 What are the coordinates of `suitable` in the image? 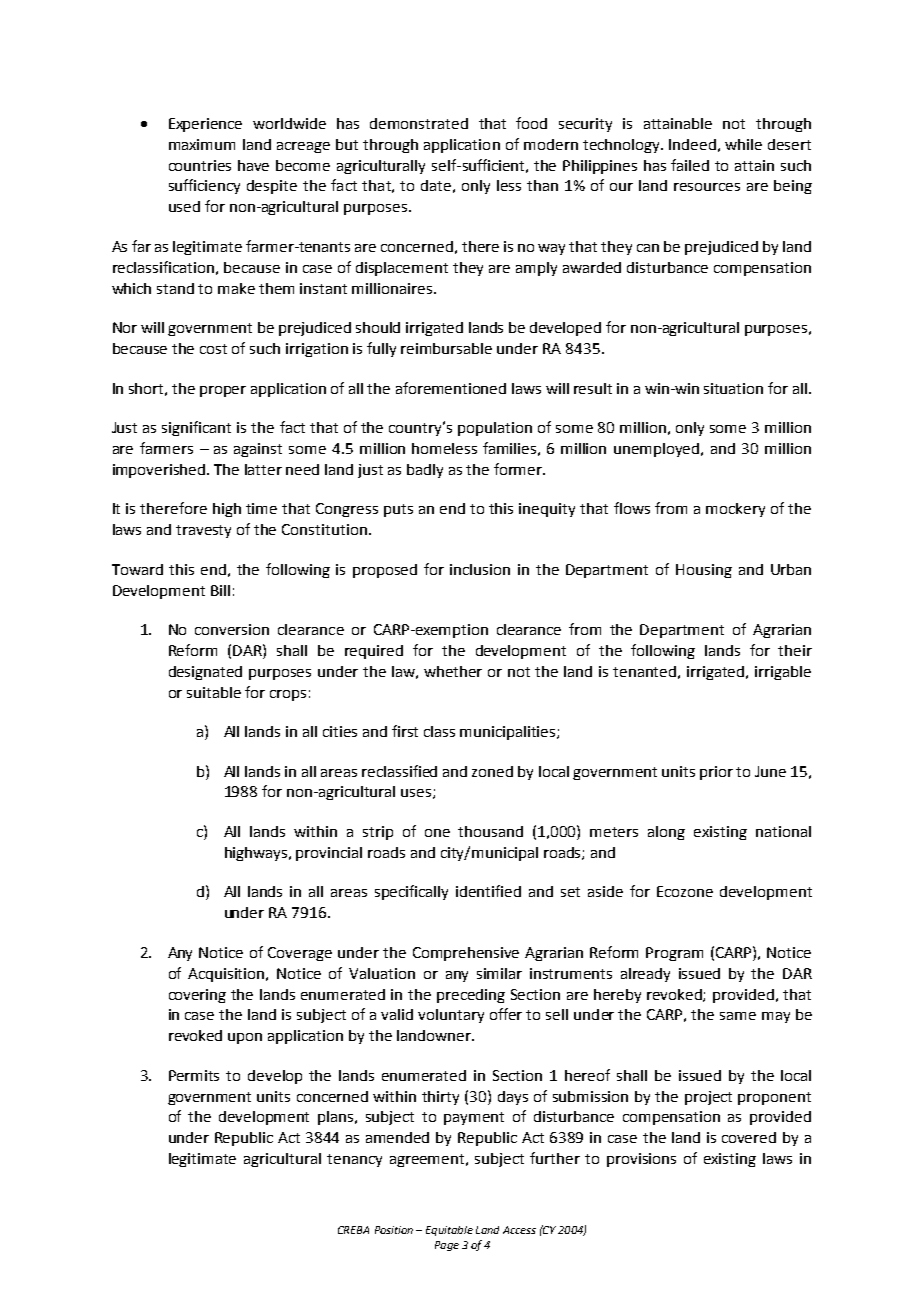 It's located at (214, 692).
